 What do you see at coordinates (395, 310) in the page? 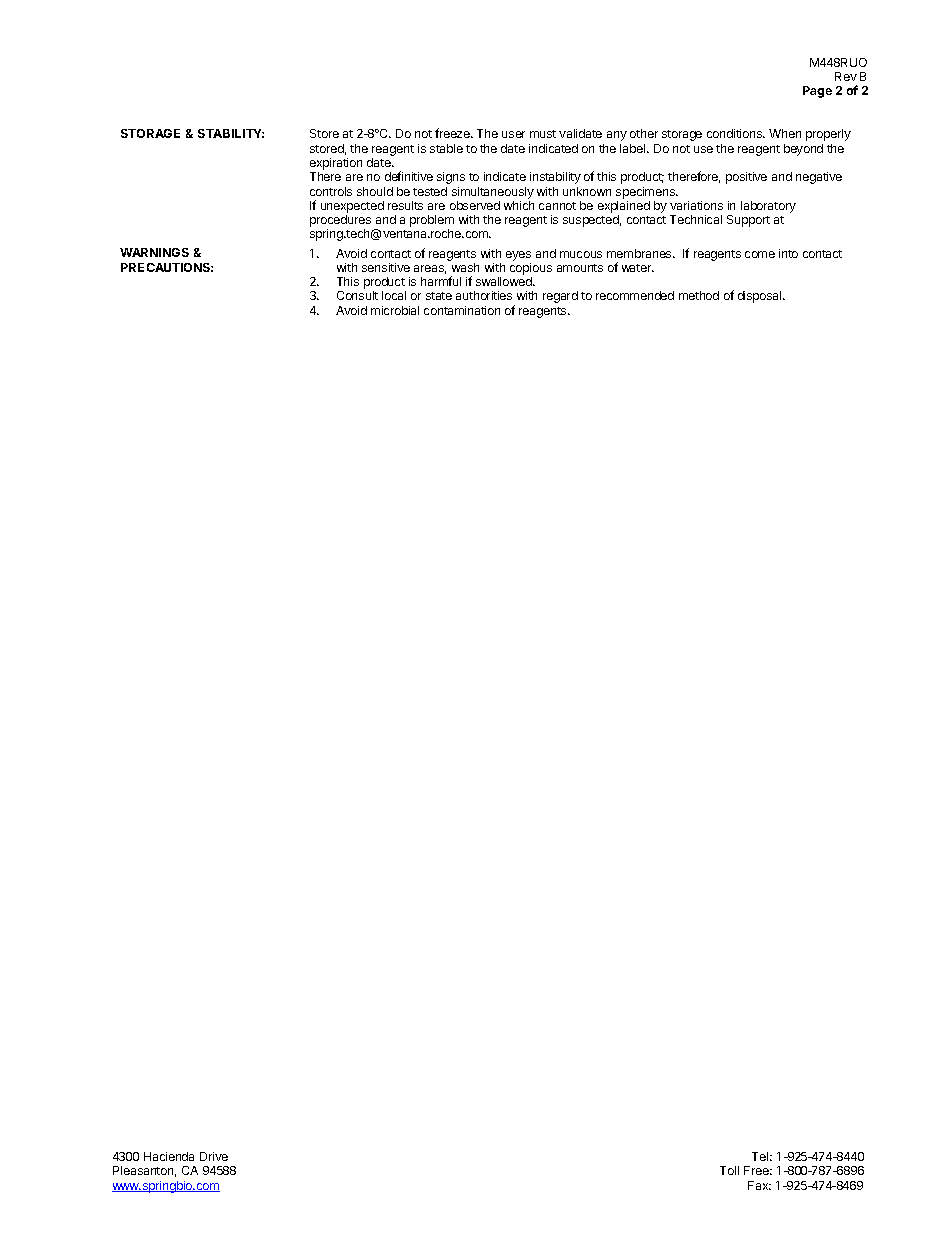
I see `microbial` at bounding box center [395, 310].
